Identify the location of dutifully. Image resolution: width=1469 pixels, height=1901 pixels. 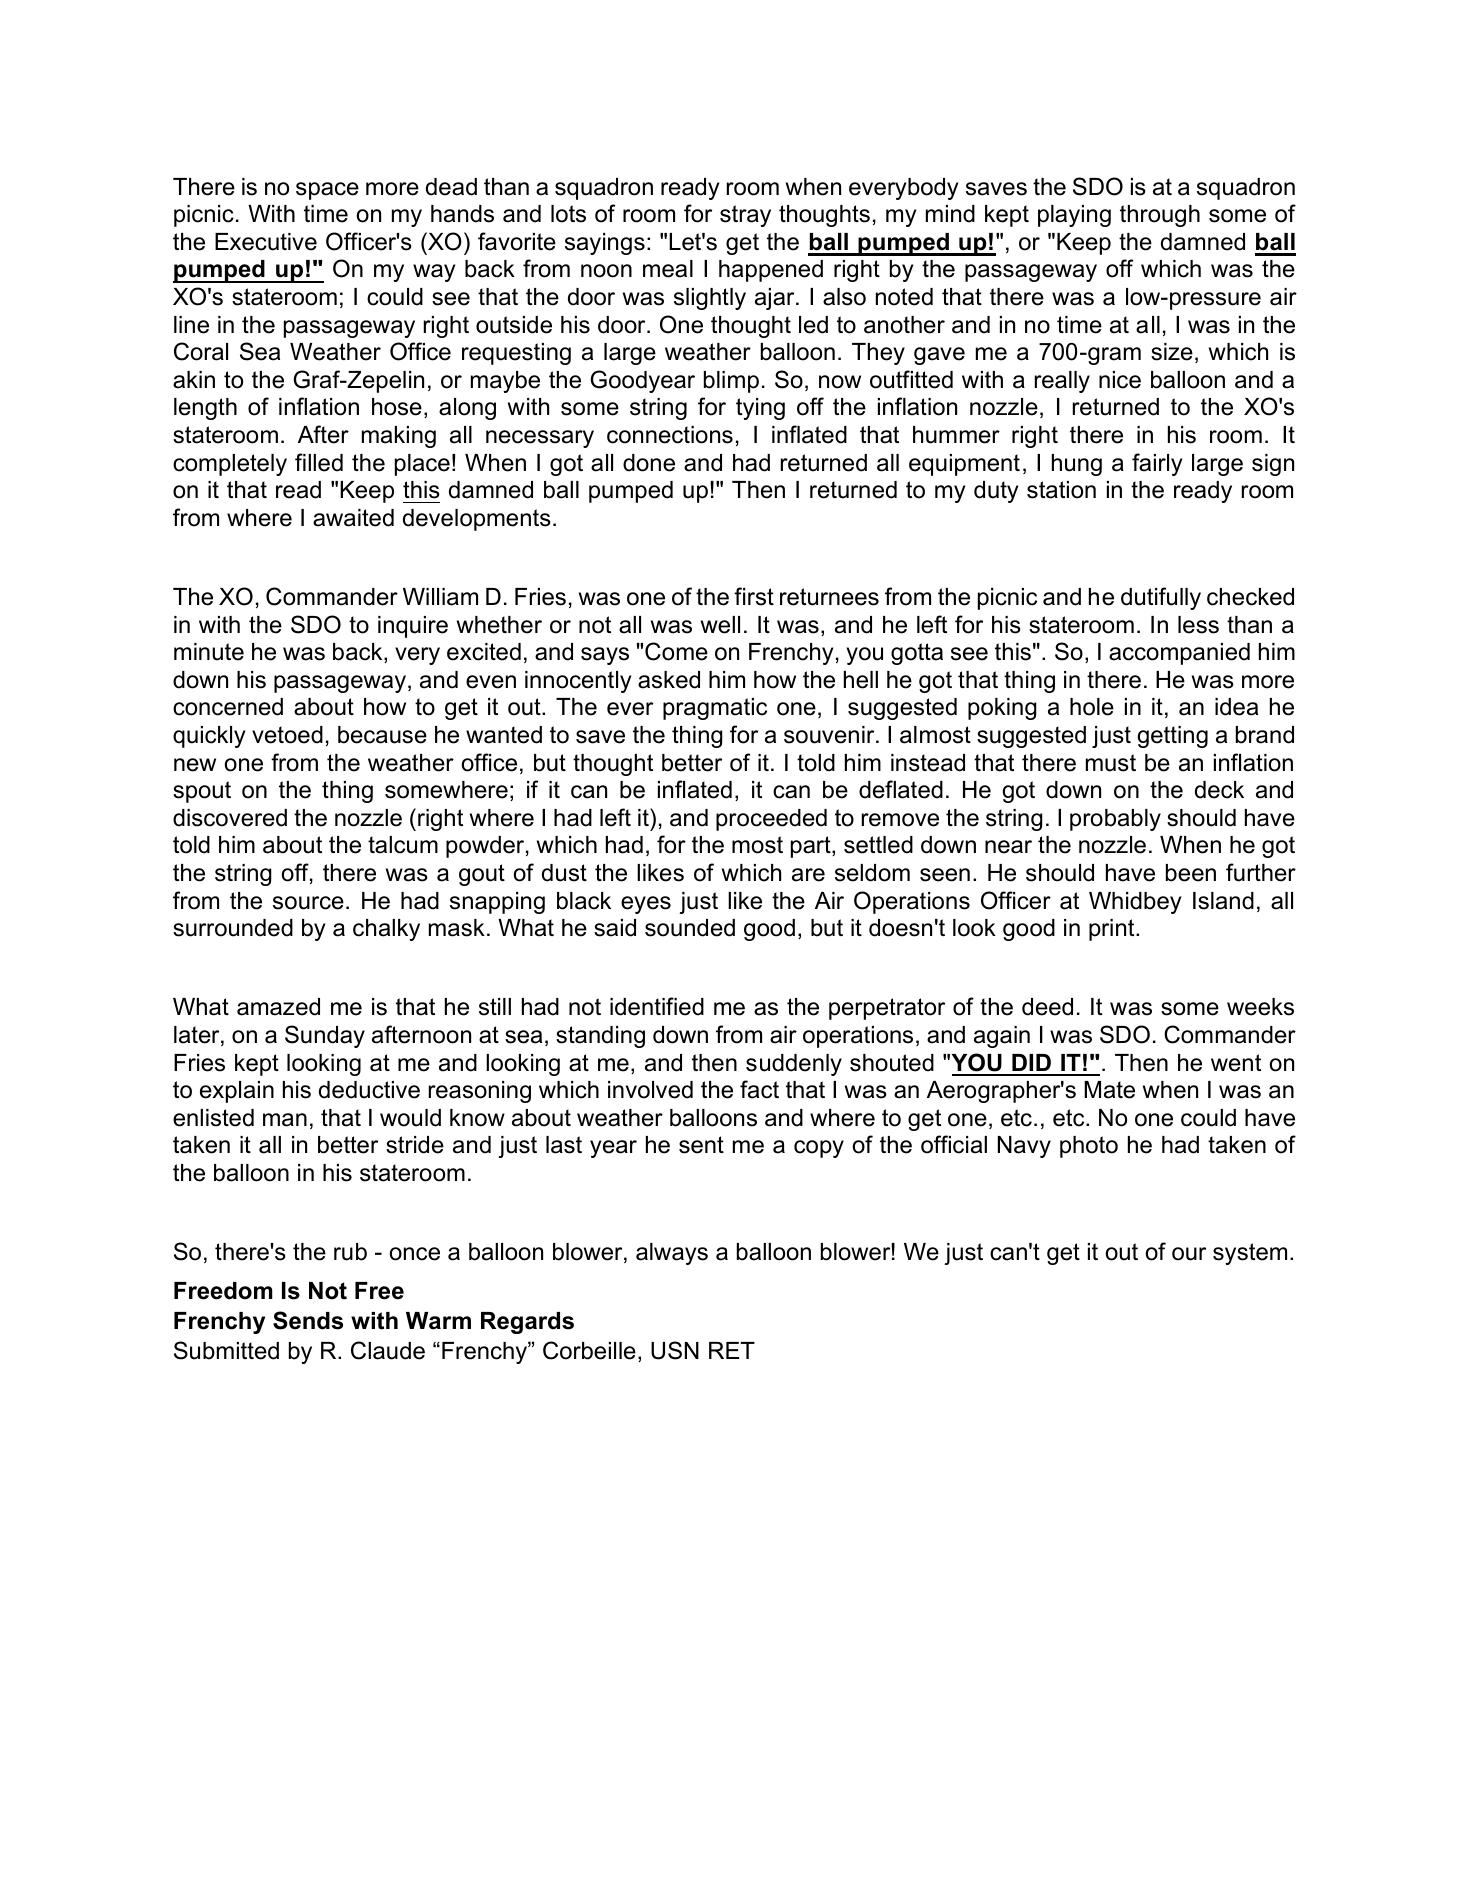
(1161, 598).
